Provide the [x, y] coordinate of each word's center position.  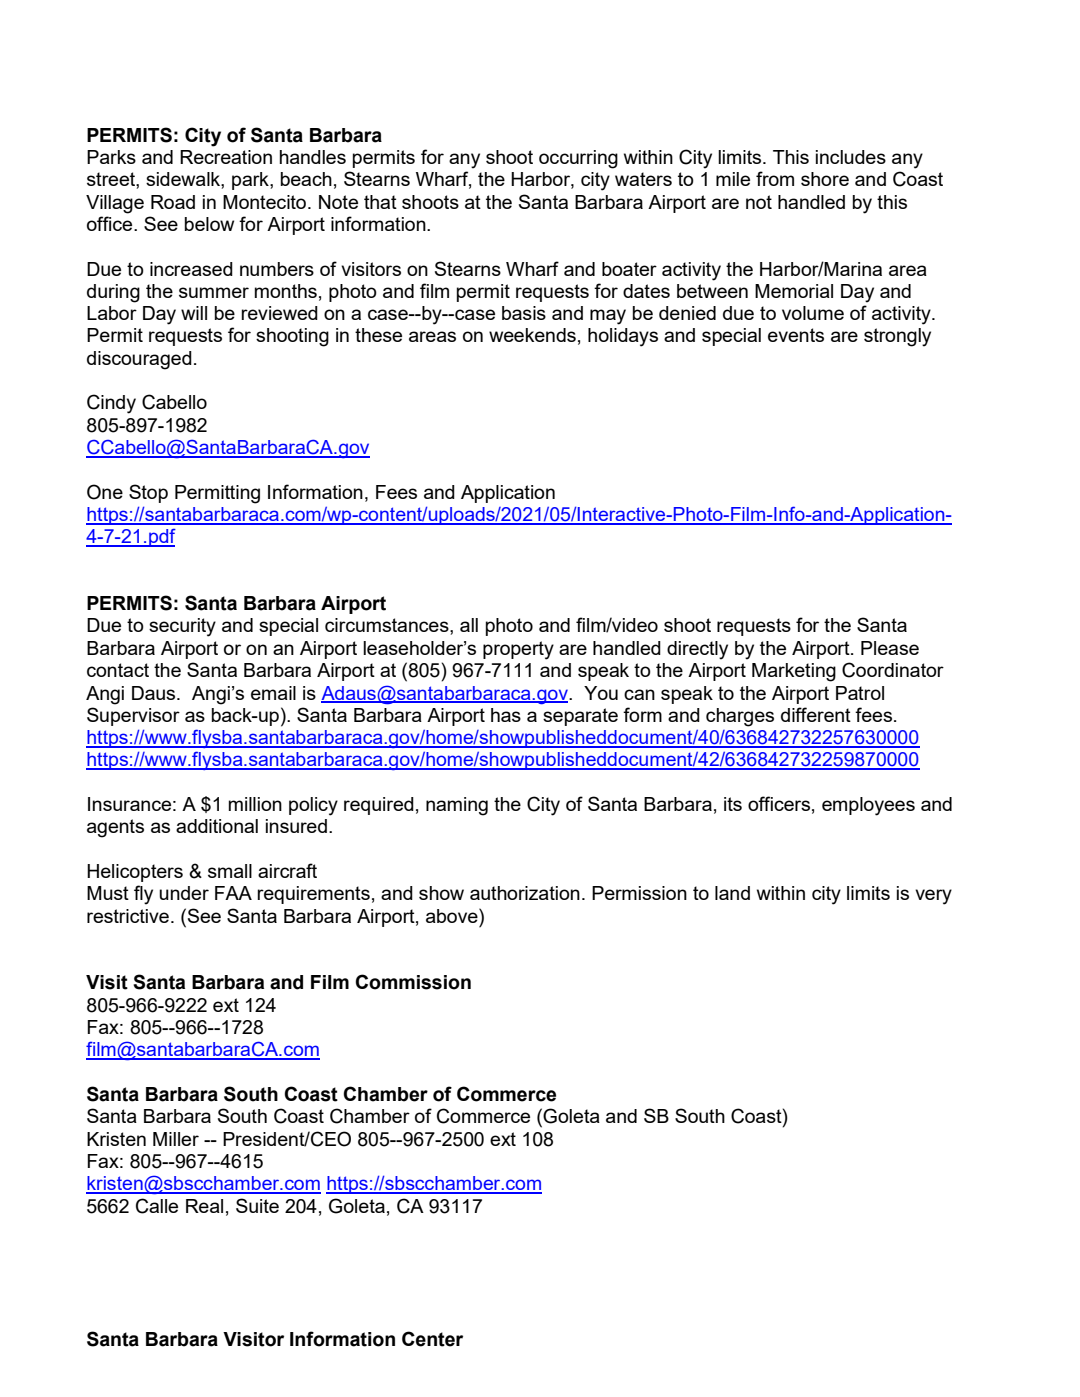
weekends [532, 335]
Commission [413, 982]
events [796, 335]
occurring [578, 159]
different [816, 714]
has [506, 715]
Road [173, 202]
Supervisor [133, 716]
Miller [176, 1139]
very [933, 897]
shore [825, 179]
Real [204, 1206]
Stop [148, 493]
